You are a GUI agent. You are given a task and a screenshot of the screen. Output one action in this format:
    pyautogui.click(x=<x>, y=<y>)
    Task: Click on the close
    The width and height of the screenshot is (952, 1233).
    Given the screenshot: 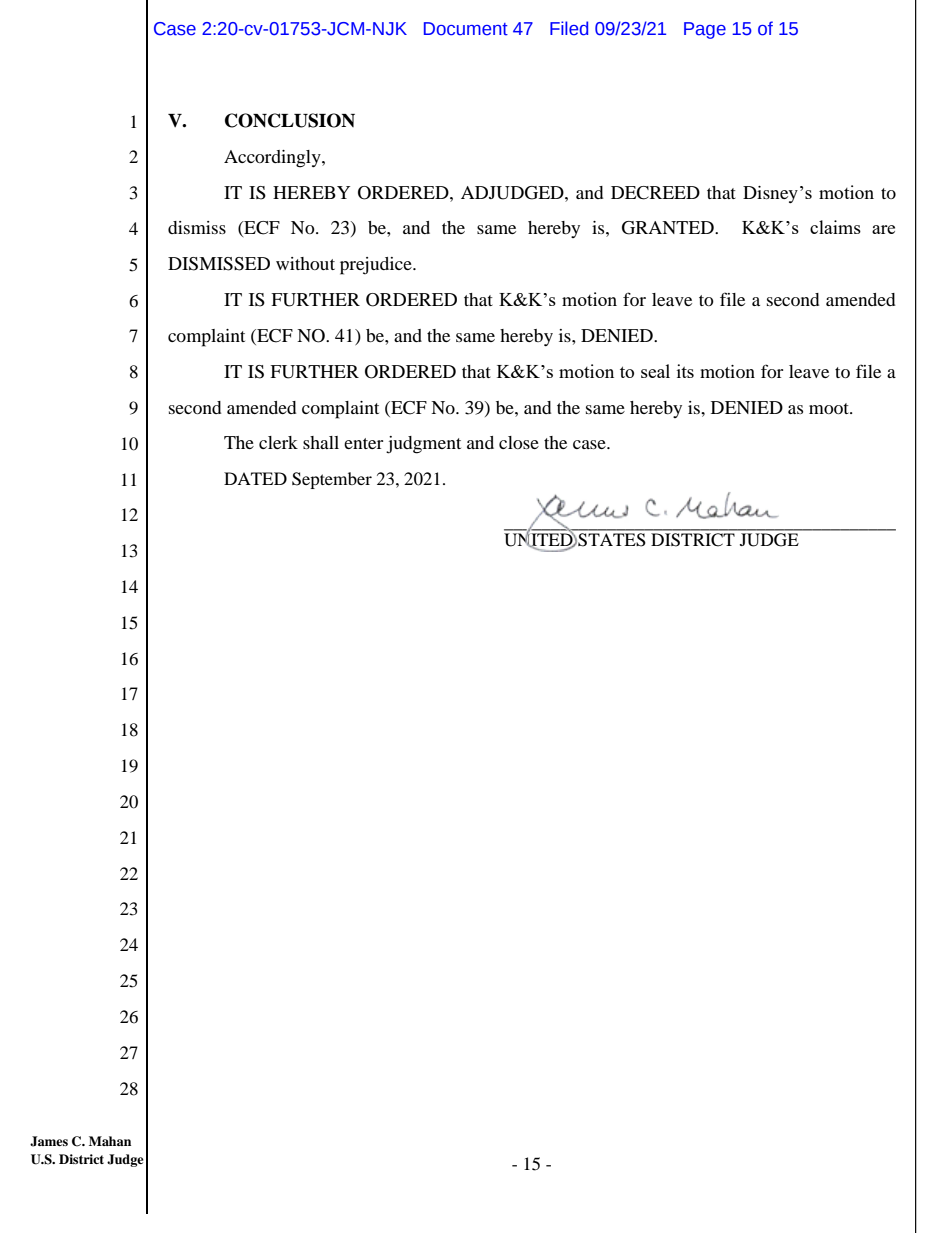 What is the action you would take?
    pyautogui.click(x=519, y=442)
